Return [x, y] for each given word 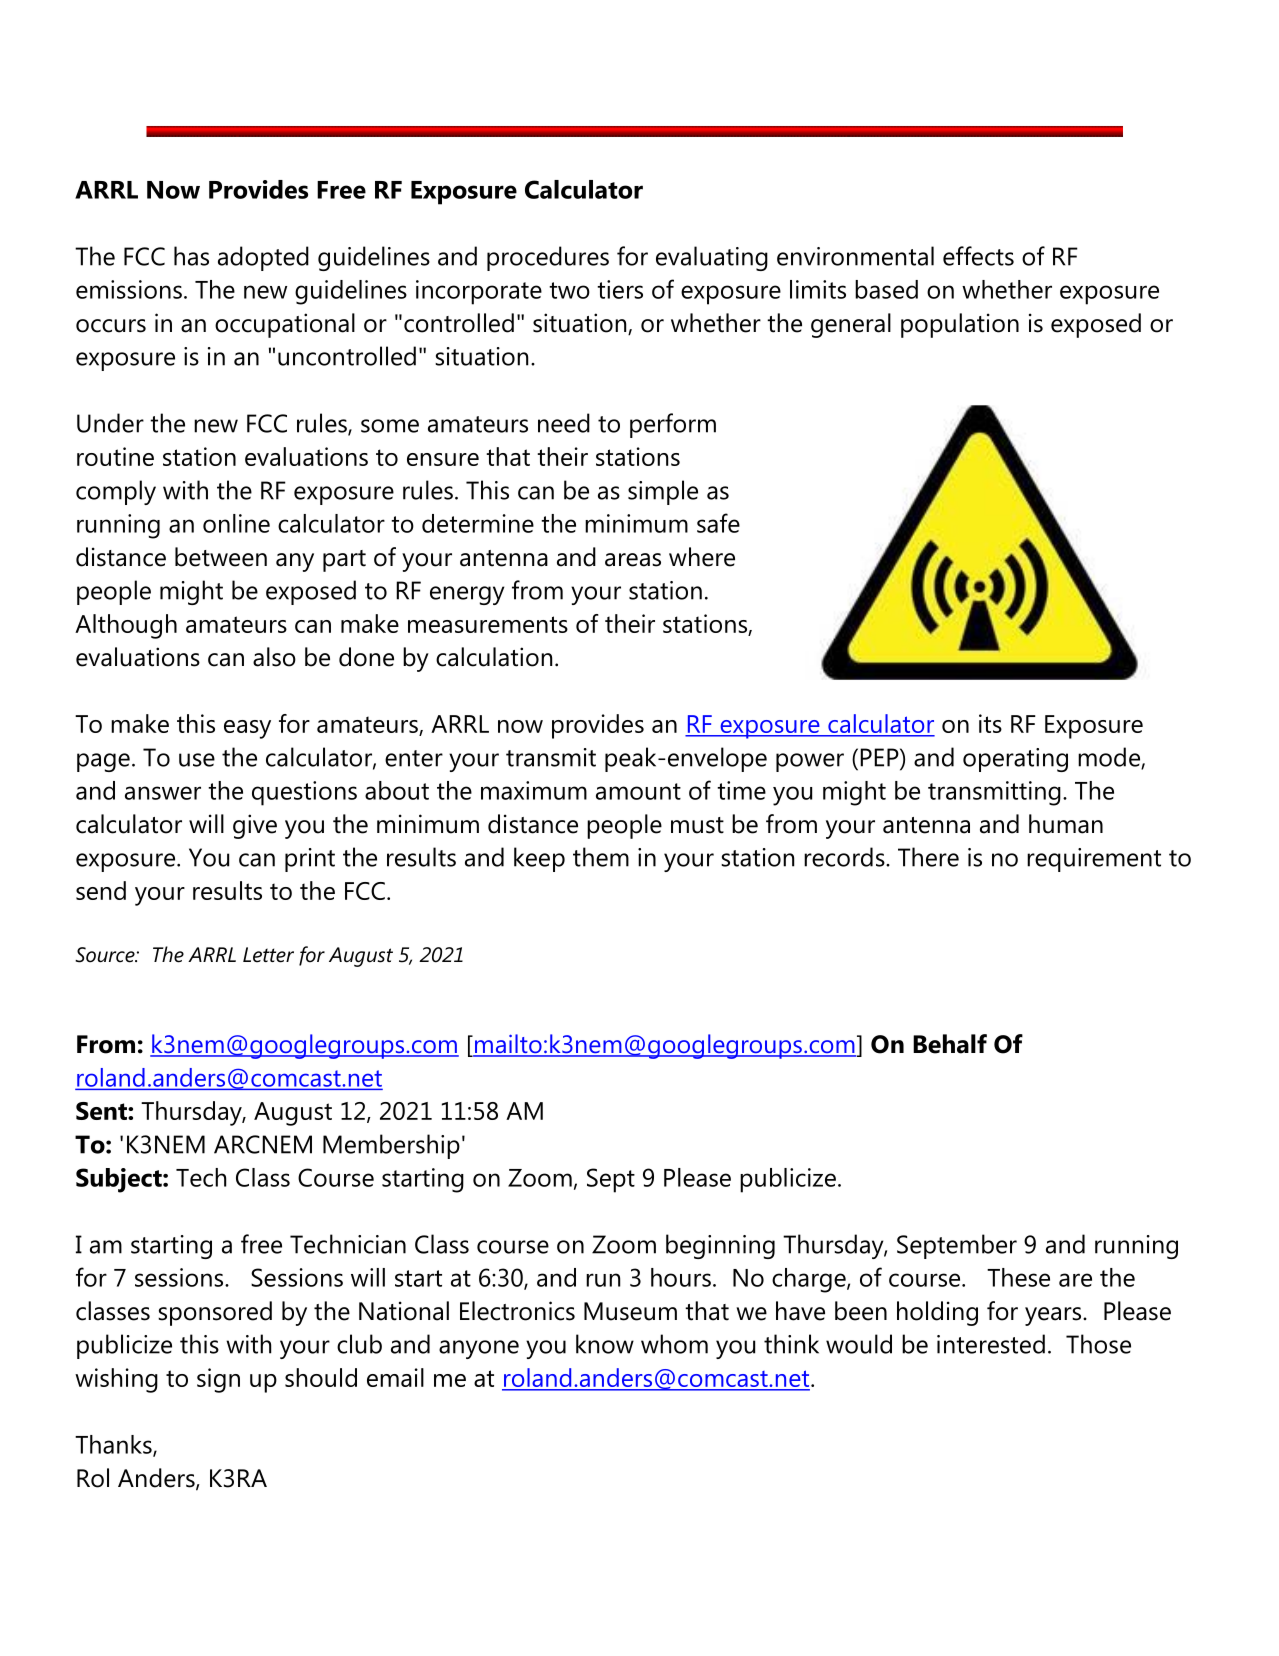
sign [218, 1380]
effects [978, 256]
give [255, 826]
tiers [620, 289]
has [191, 256]
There [928, 857]
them [601, 857]
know [605, 1344]
